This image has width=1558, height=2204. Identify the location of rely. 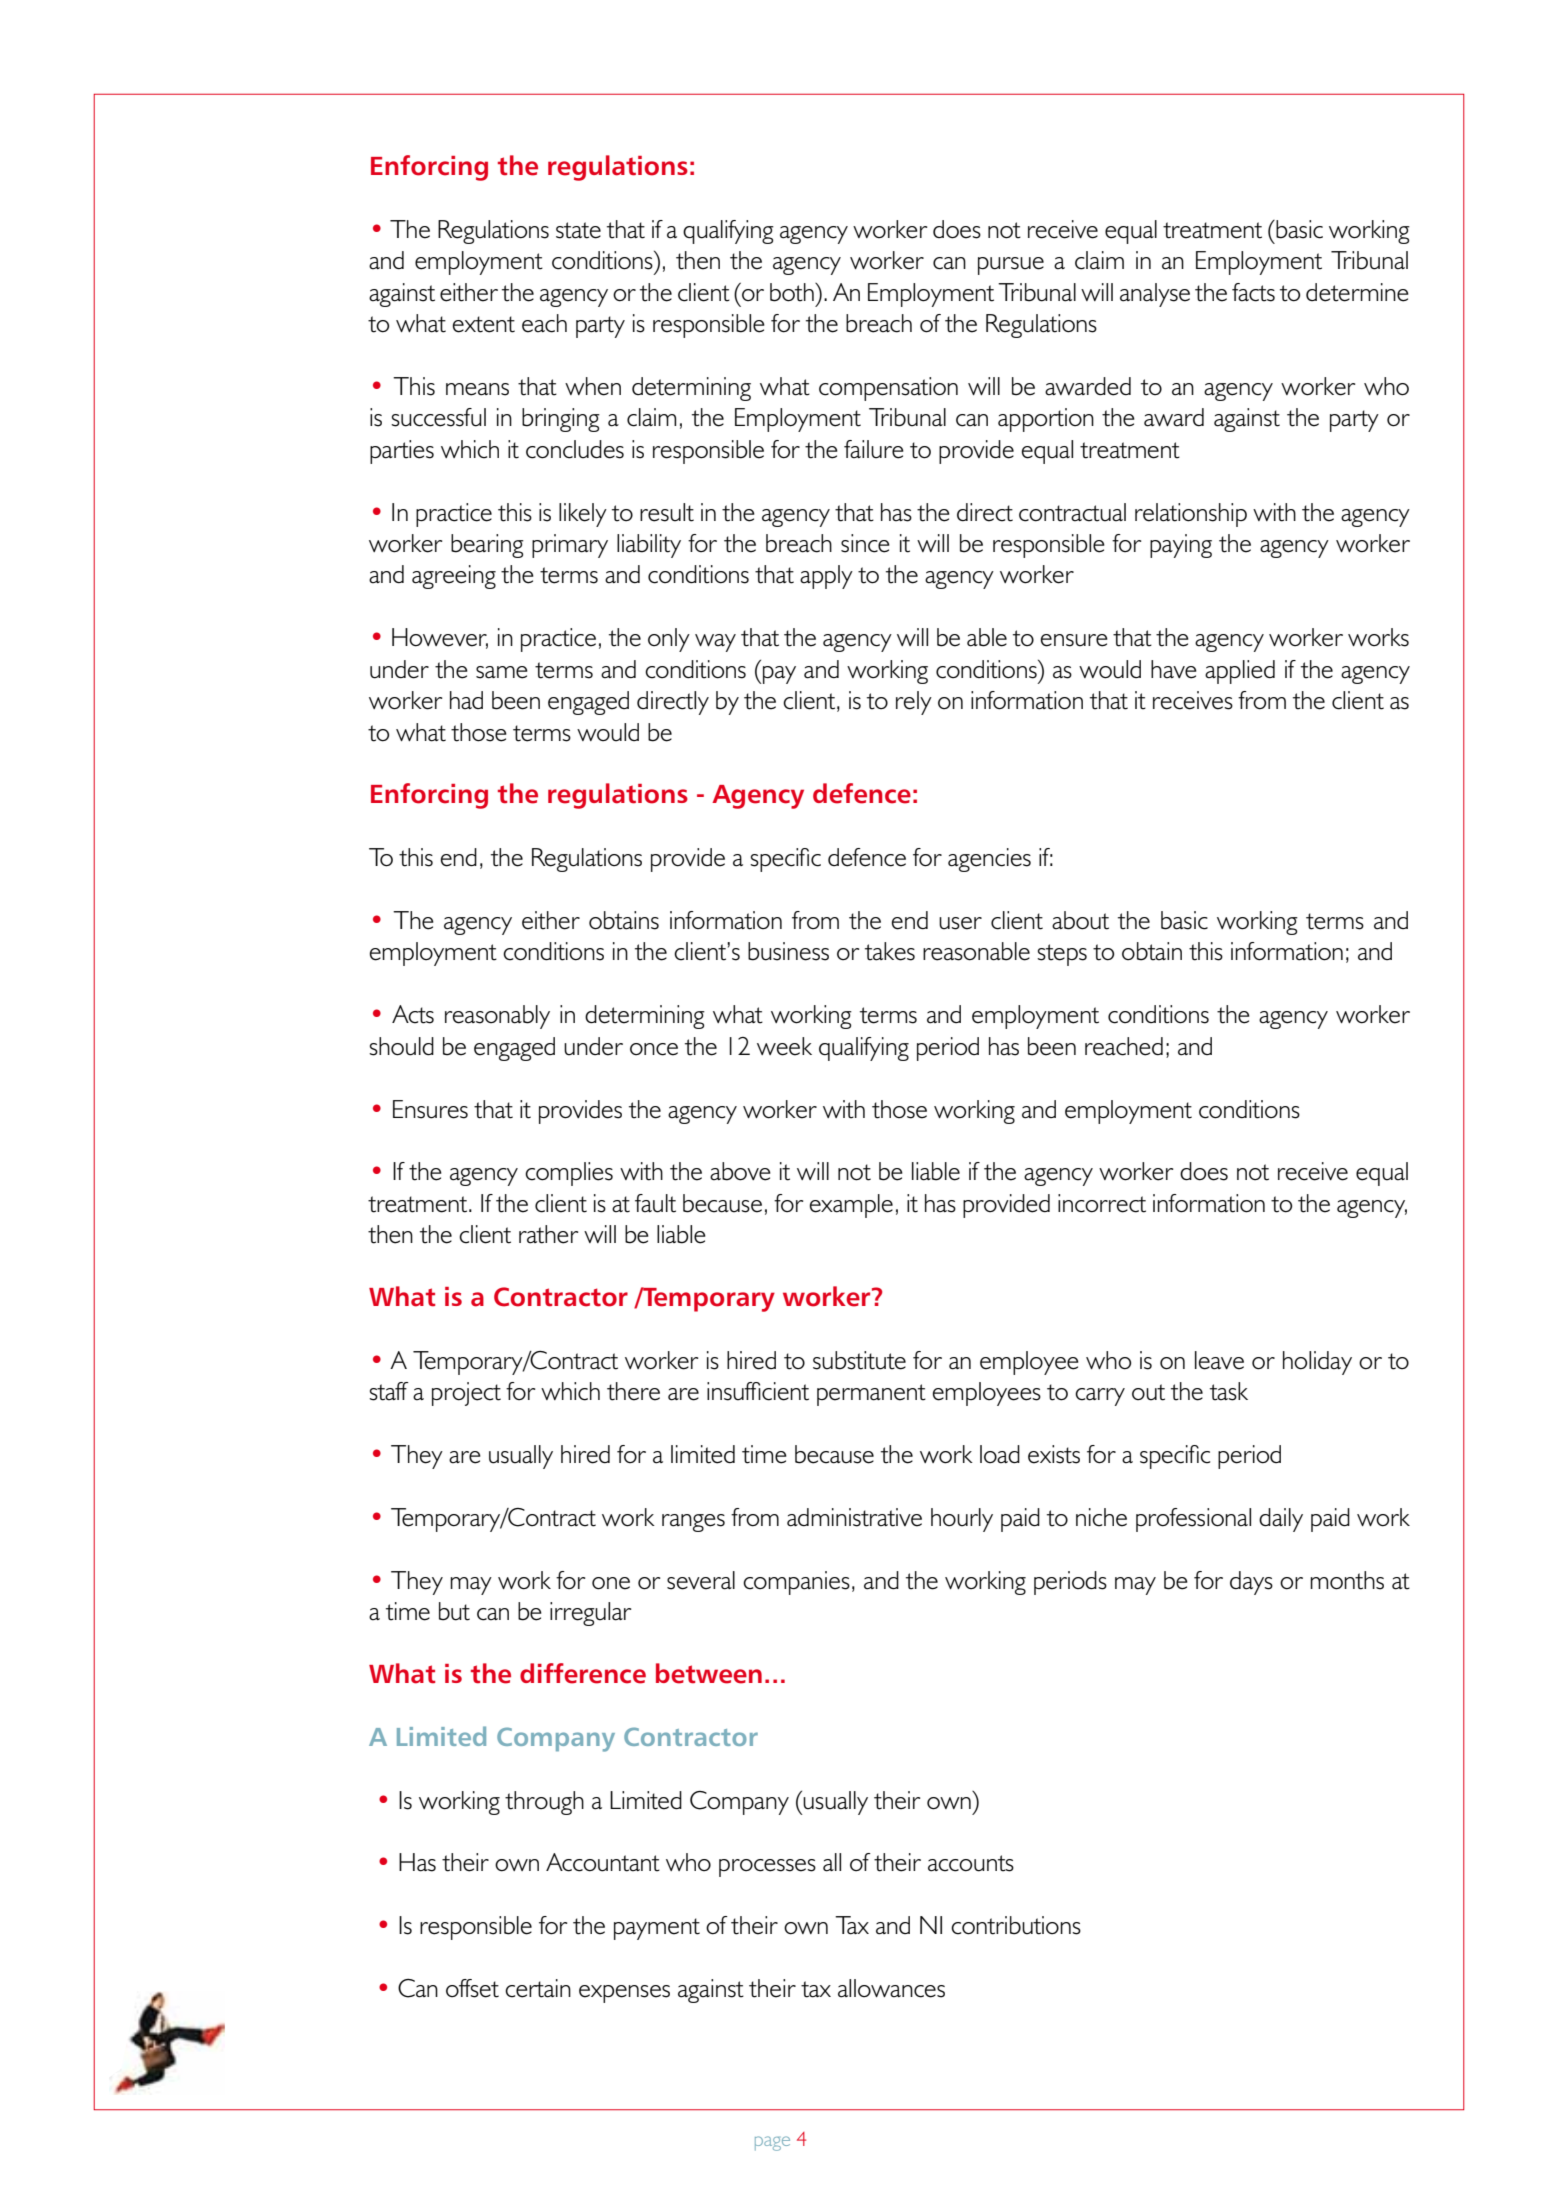
(914, 703).
